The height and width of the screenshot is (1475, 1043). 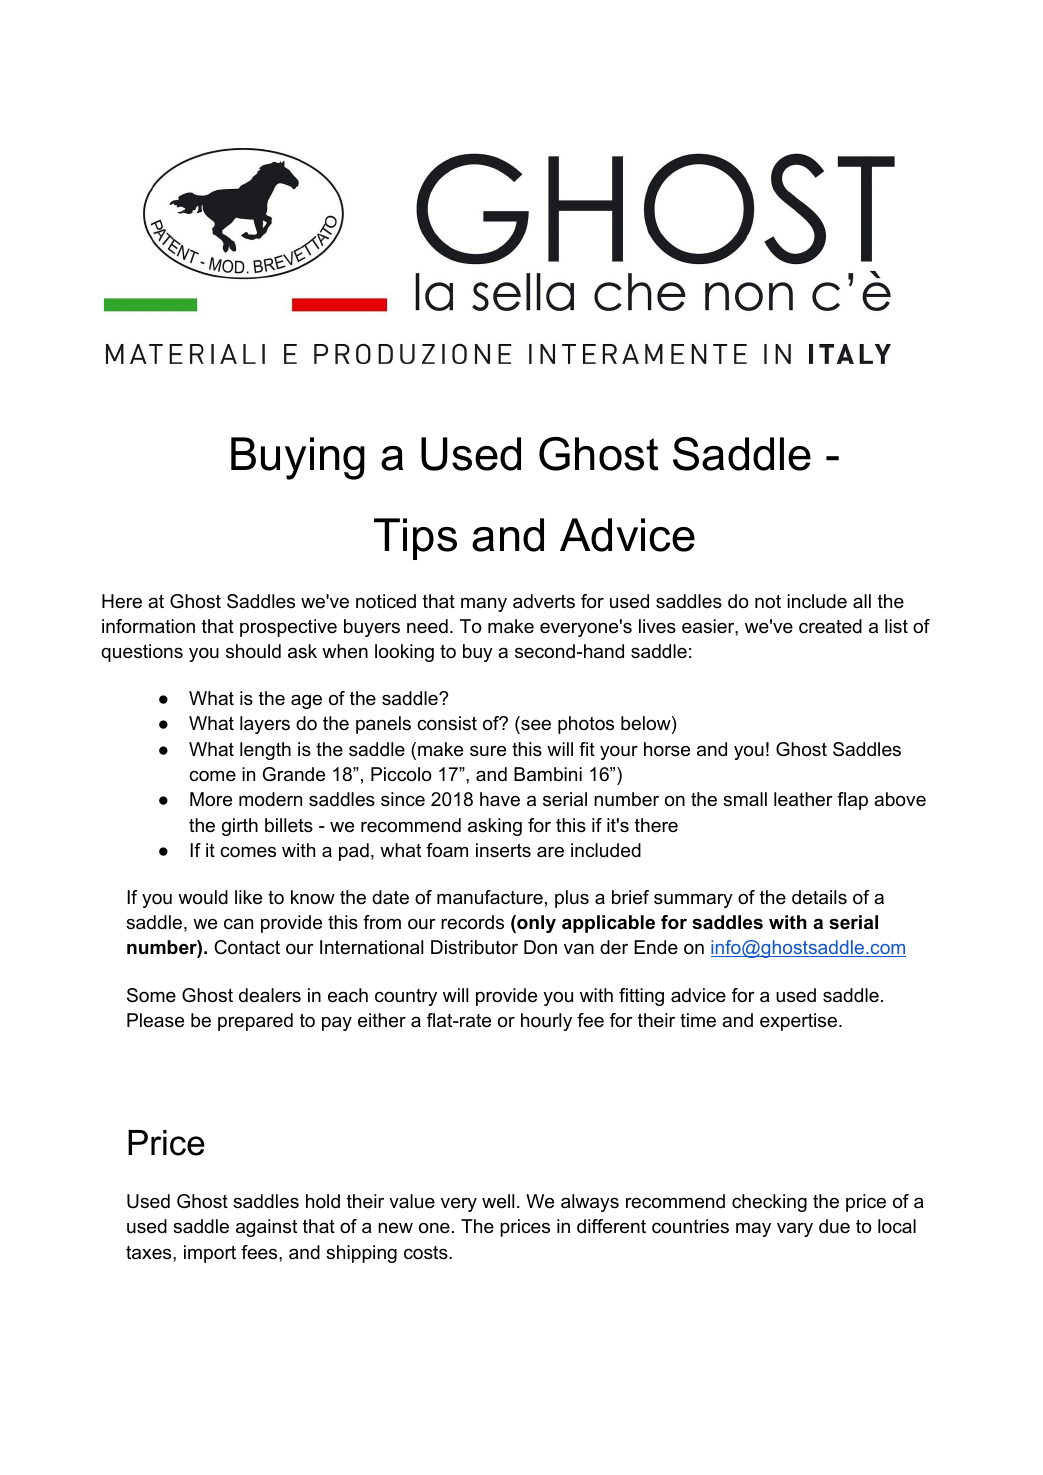 I want to click on expertise, so click(x=798, y=1022).
